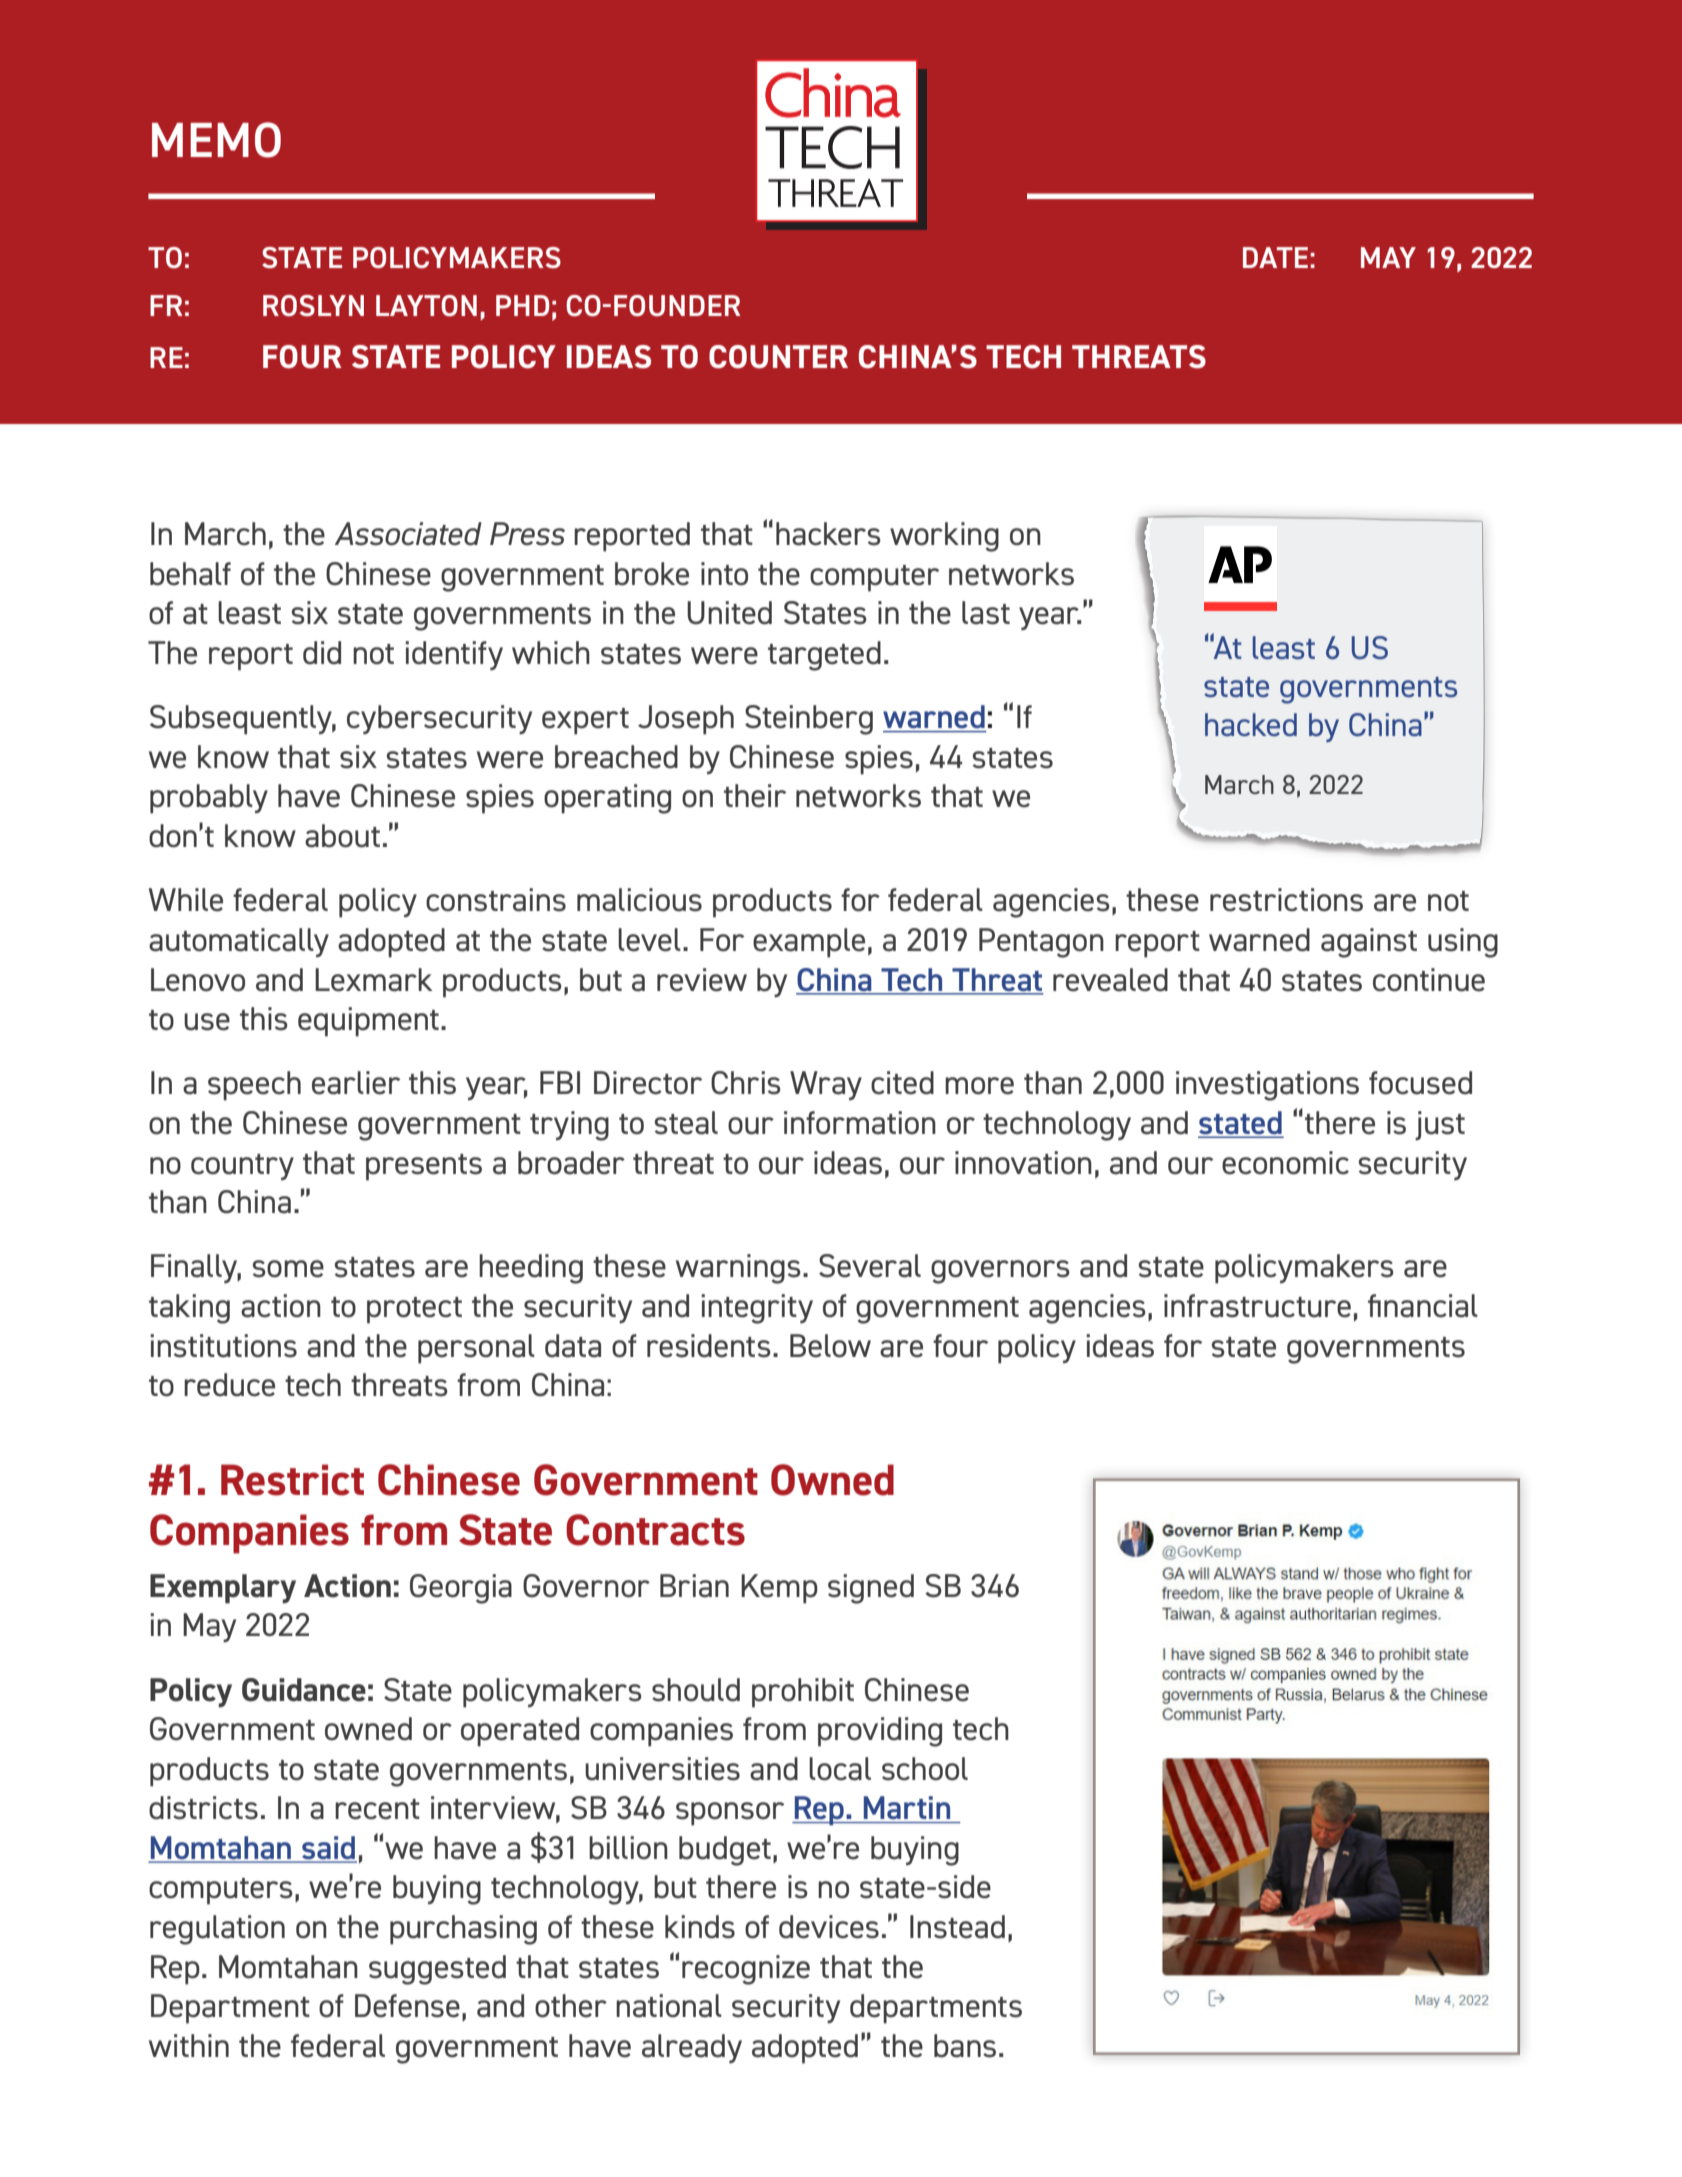 This page has height=2177, width=1682. I want to click on did, so click(322, 653).
